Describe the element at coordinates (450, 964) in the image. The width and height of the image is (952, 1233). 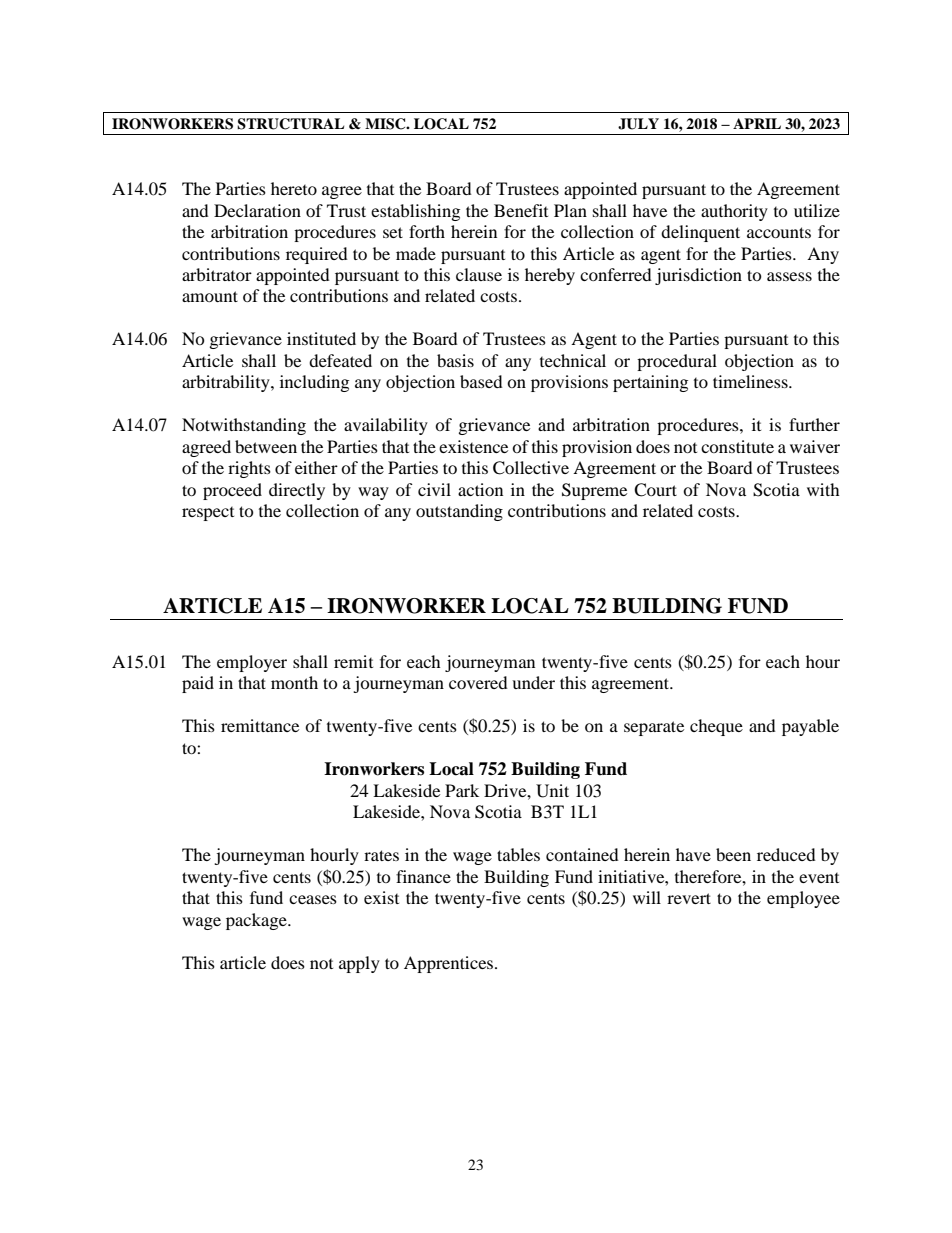
I see `Apprentices` at that location.
